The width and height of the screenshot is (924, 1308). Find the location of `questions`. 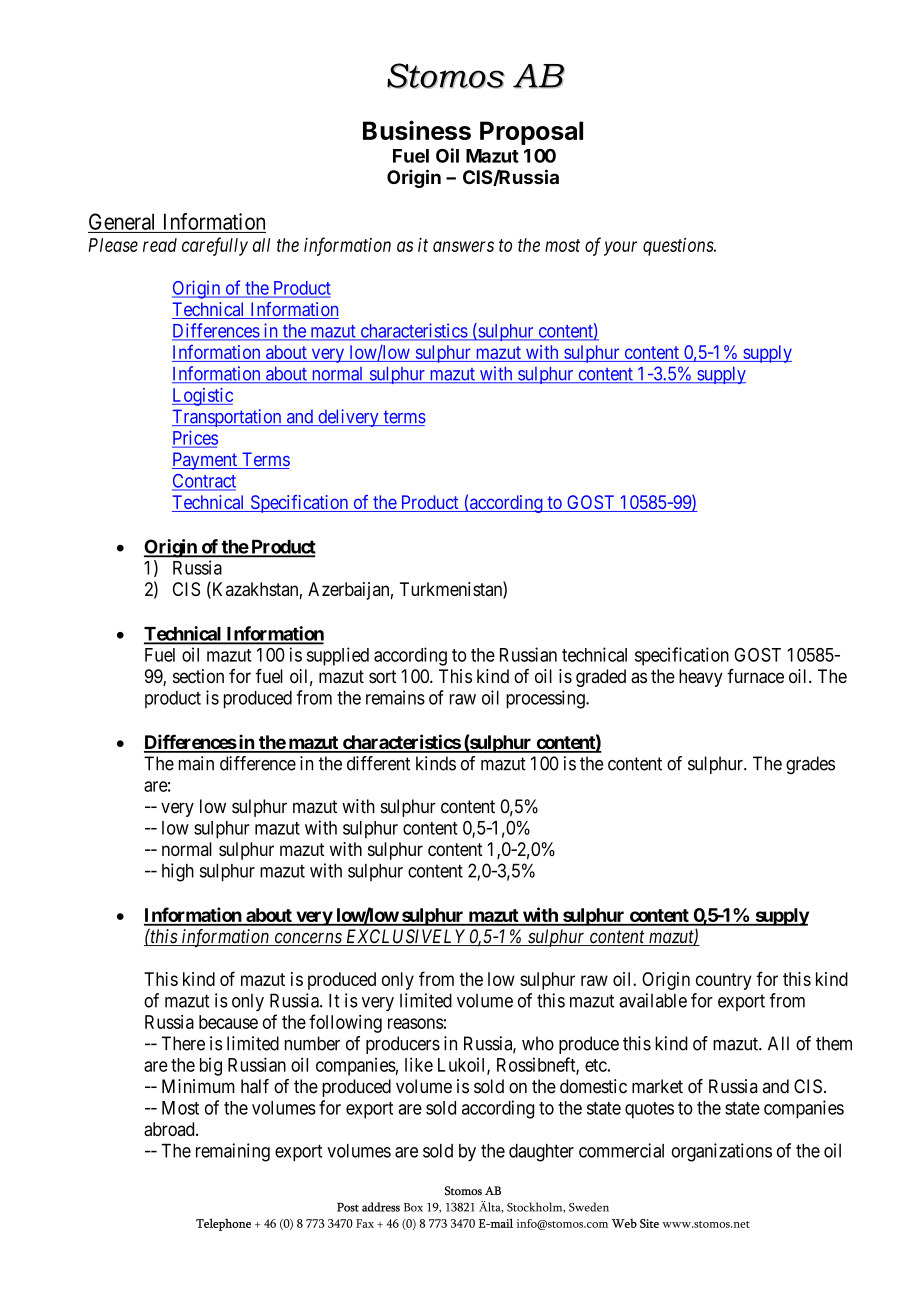

questions is located at coordinates (679, 247).
